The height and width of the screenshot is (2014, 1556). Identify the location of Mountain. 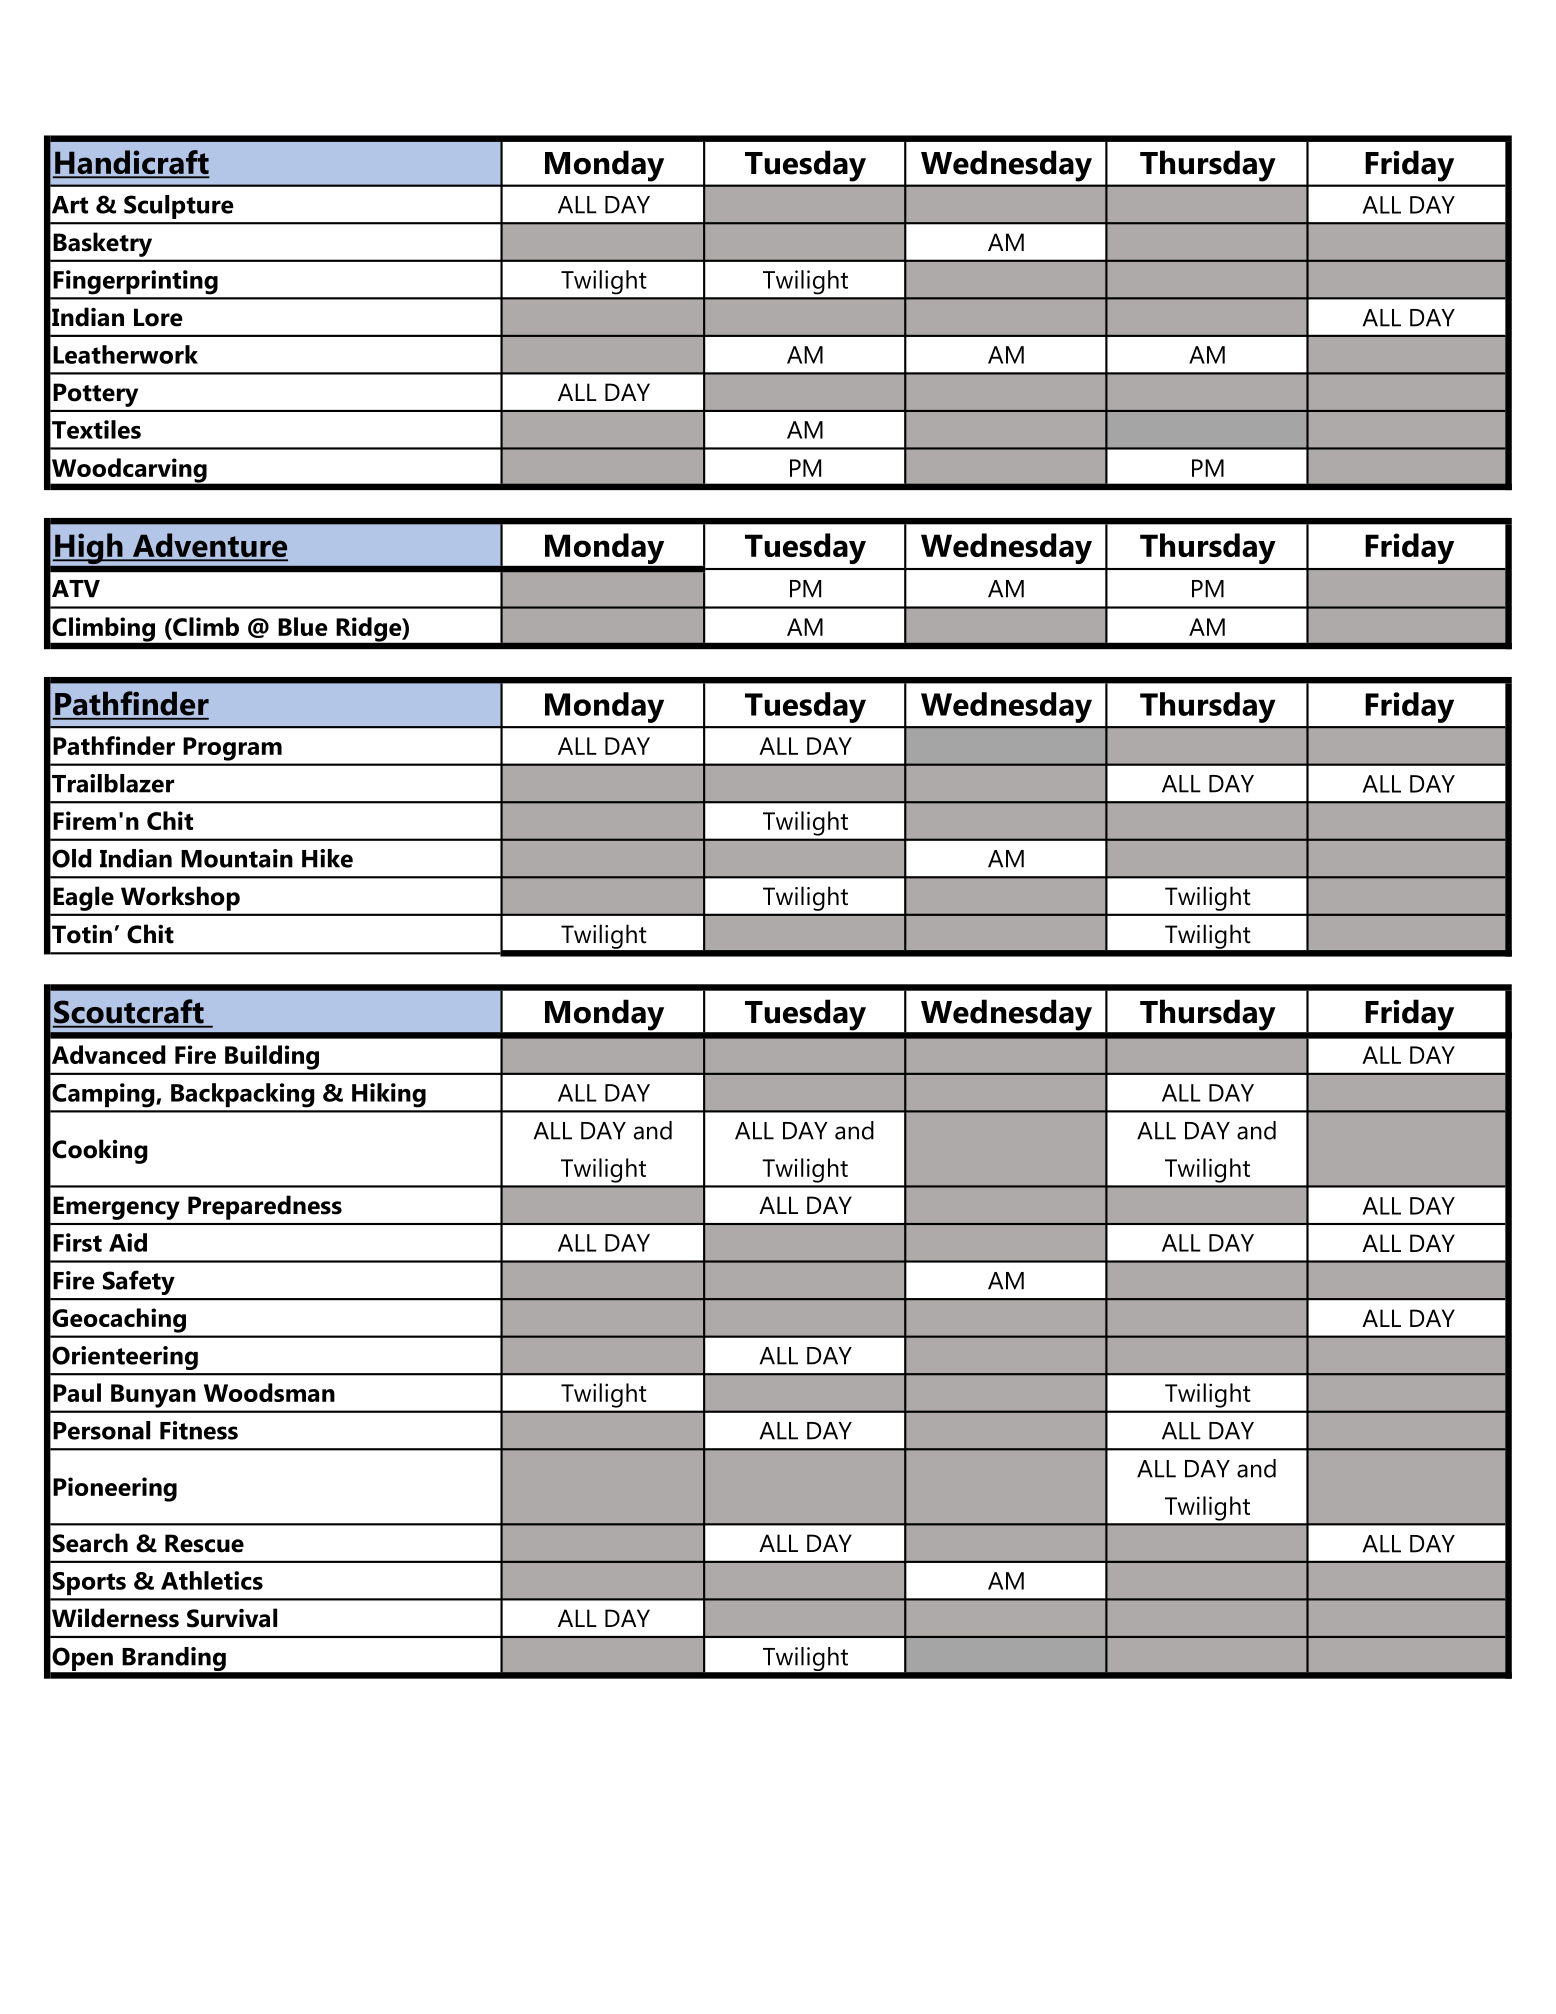
(237, 858).
